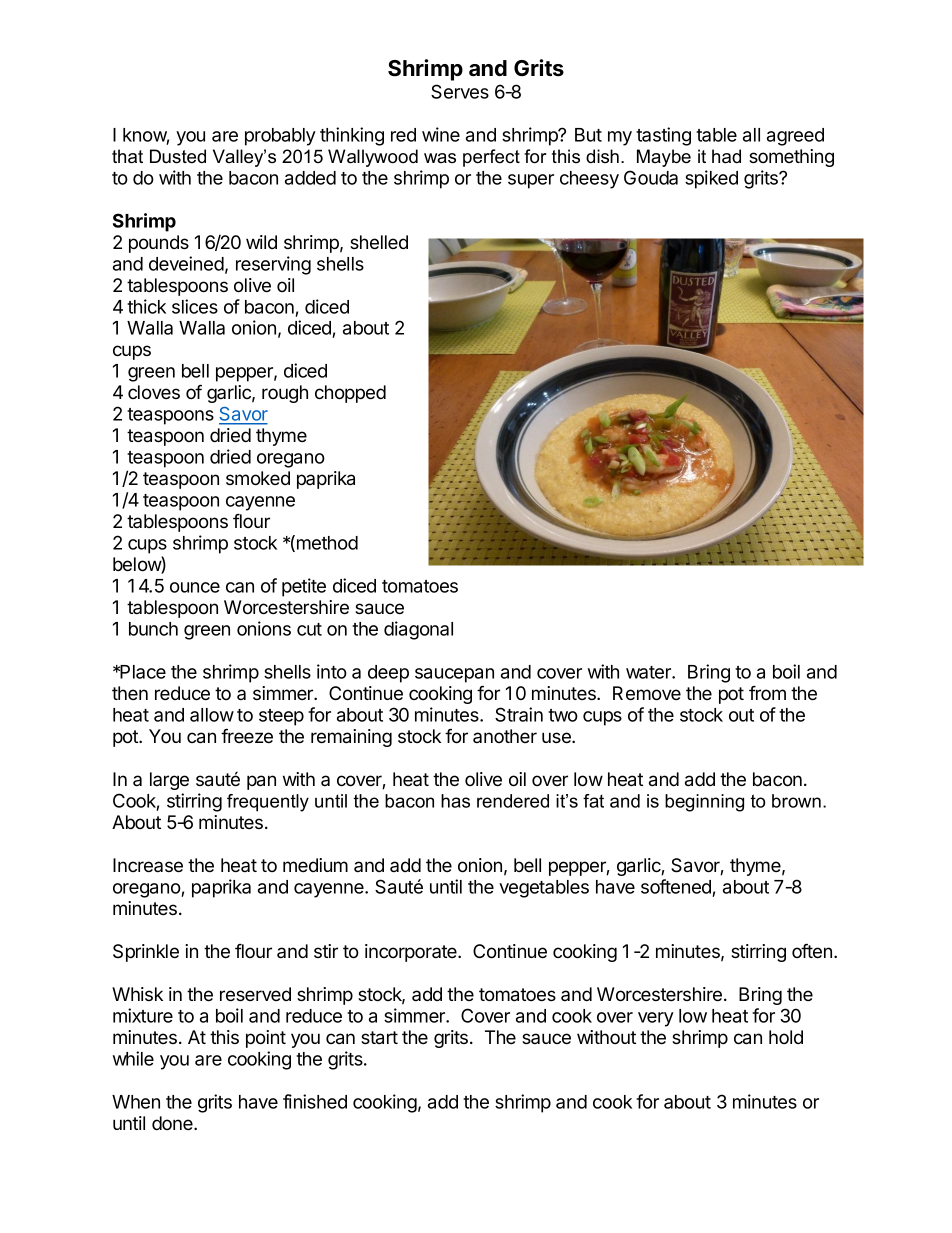 This document has width=952, height=1233. I want to click on done, so click(173, 1123).
